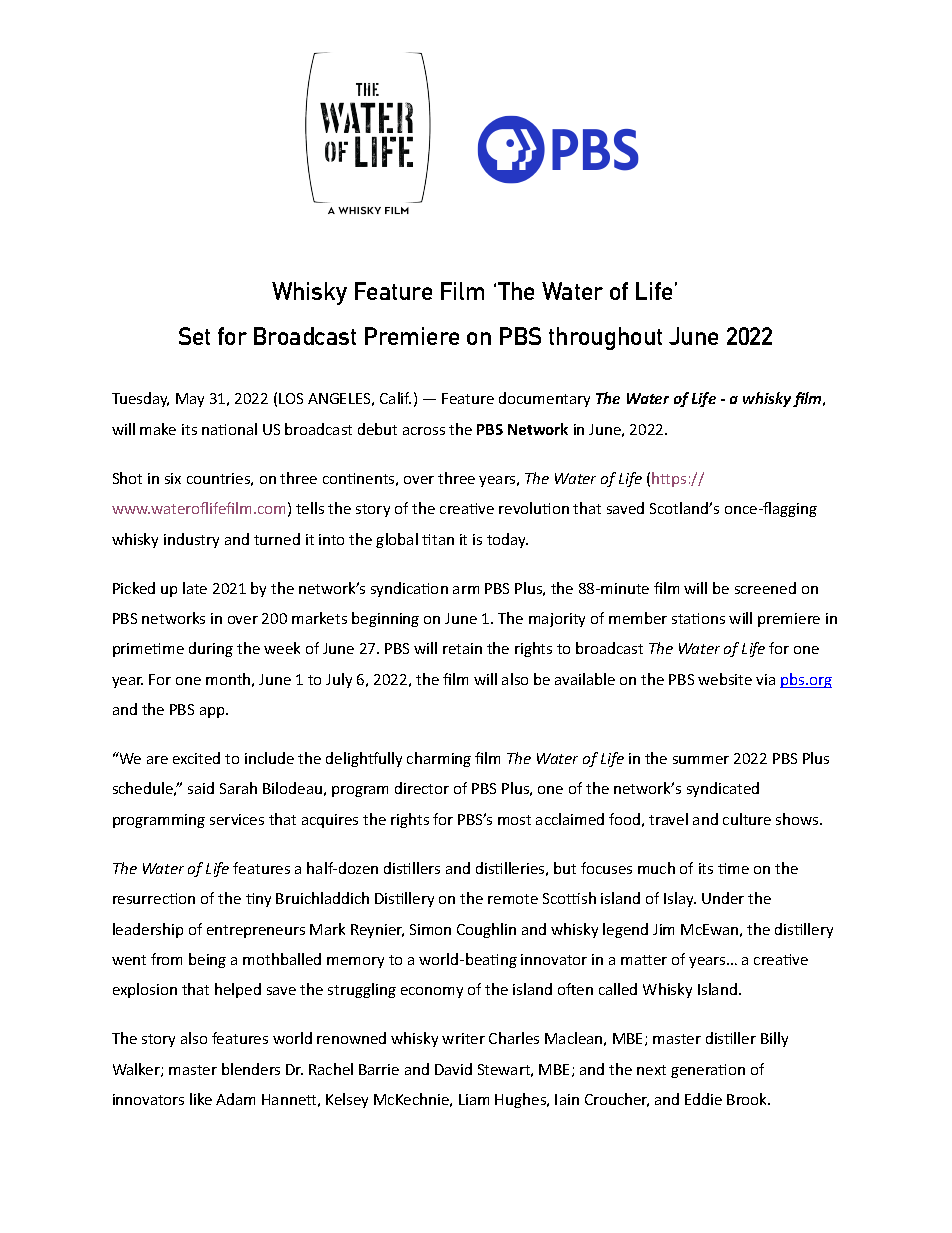 This screenshot has height=1233, width=952. I want to click on six, so click(173, 478).
